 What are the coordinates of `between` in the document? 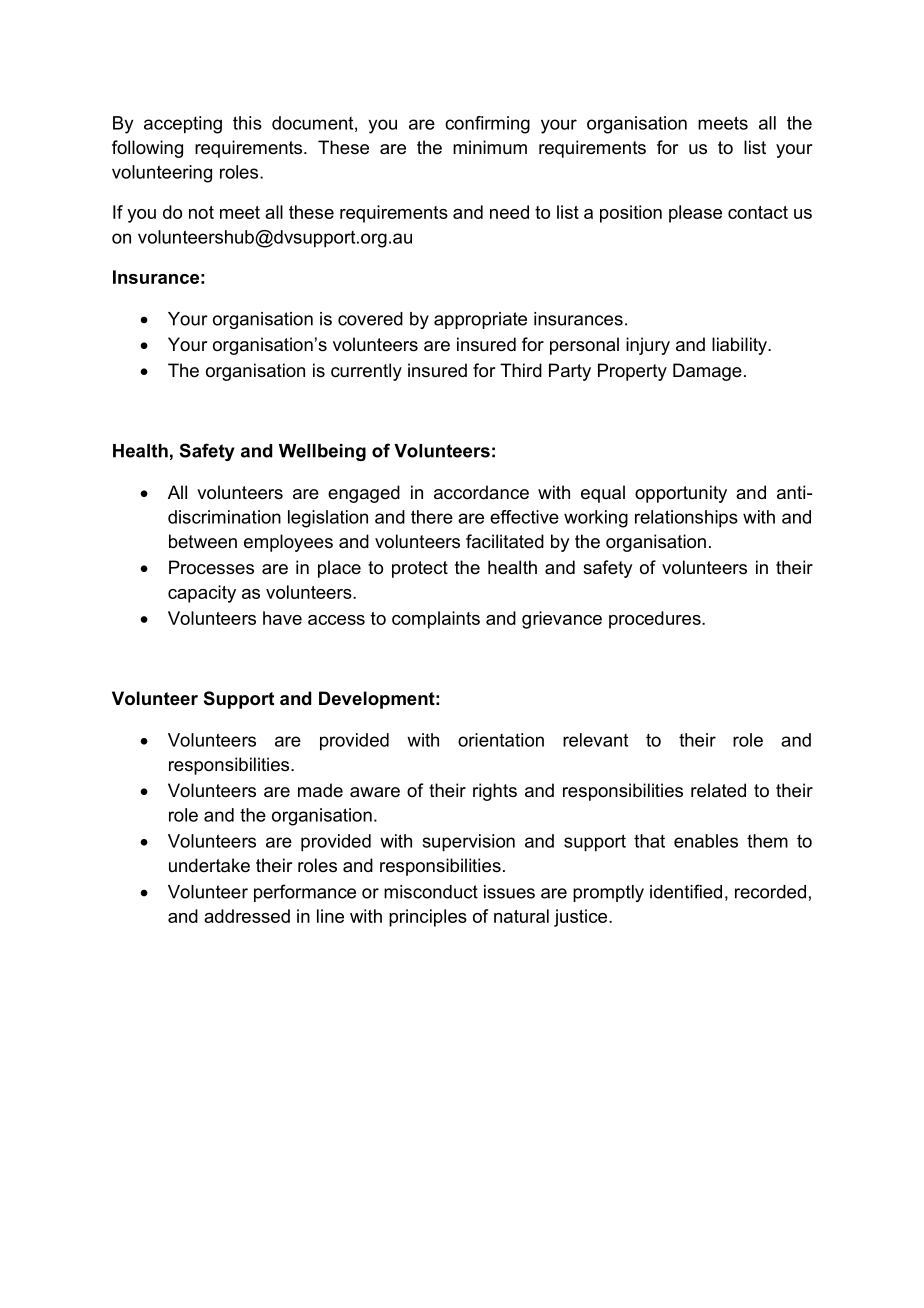 It's located at (203, 541).
